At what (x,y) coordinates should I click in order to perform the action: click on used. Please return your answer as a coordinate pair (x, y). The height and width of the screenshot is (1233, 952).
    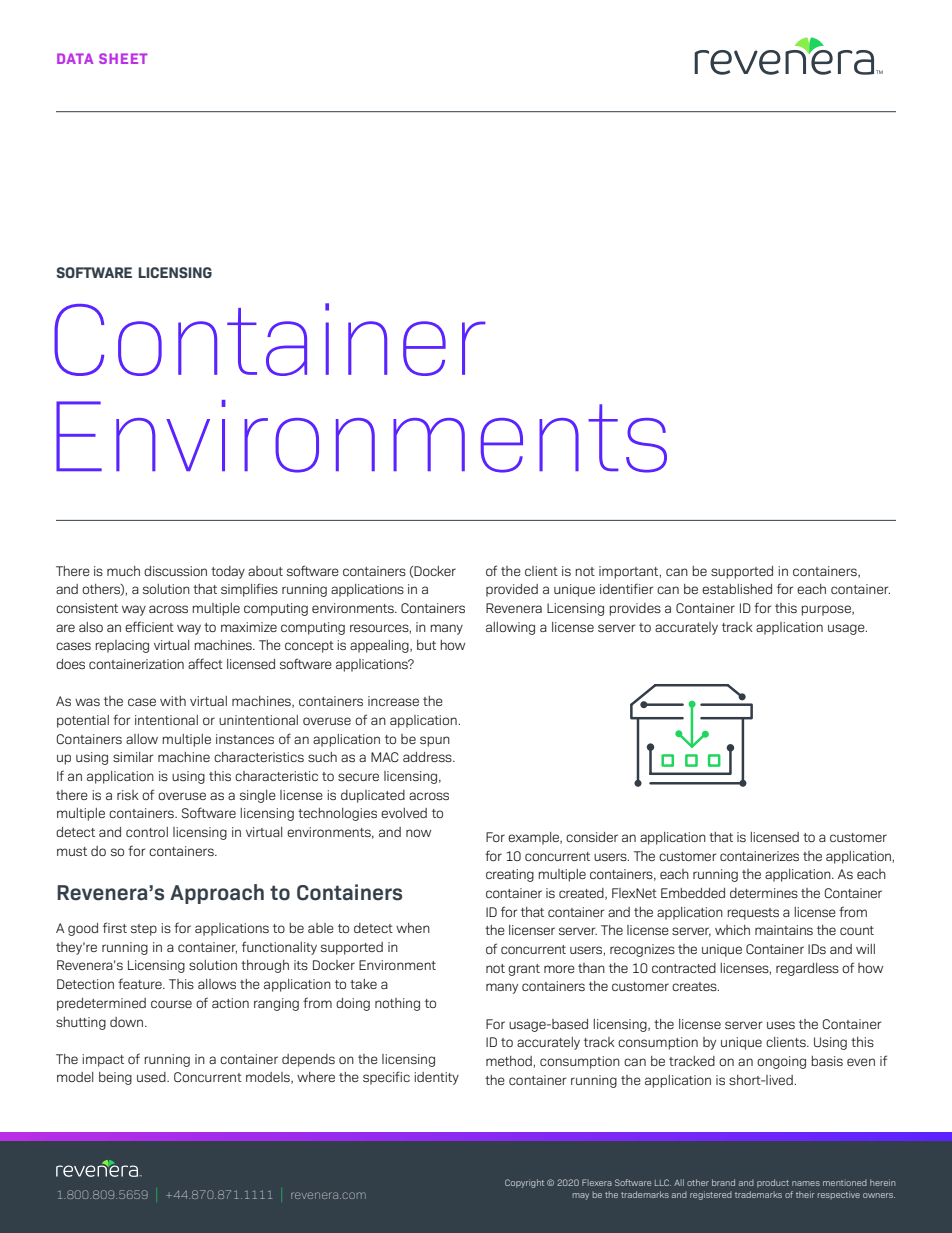
    Looking at the image, I should click on (152, 1077).
